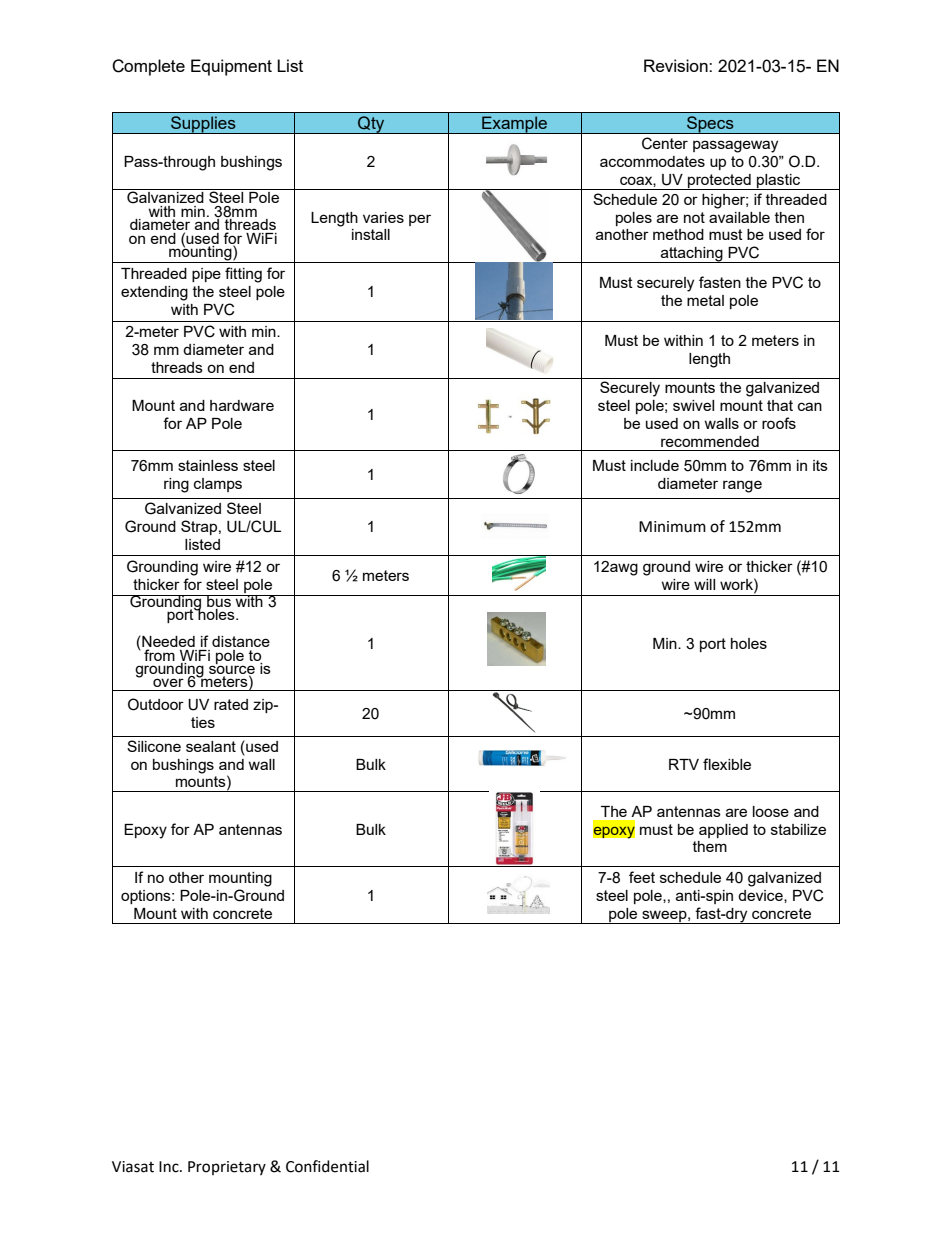 This screenshot has width=952, height=1233. I want to click on feet, so click(642, 877).
